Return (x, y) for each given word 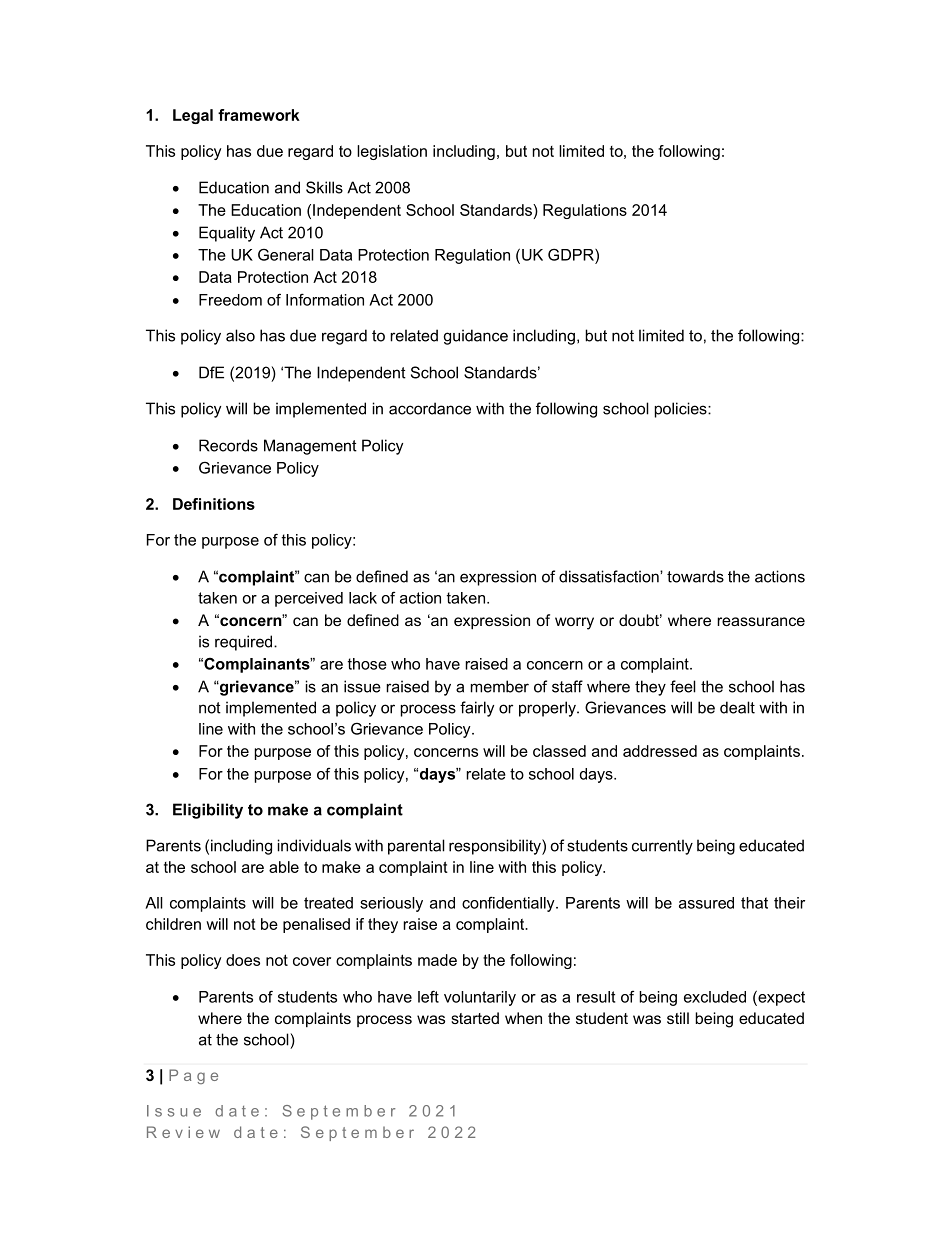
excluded (715, 997)
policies (682, 410)
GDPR (572, 254)
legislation (392, 152)
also (240, 335)
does (243, 960)
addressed (660, 751)
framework (259, 115)
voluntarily (480, 998)
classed (559, 751)
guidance (476, 337)
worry (574, 623)
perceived (309, 599)
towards (695, 576)
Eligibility (208, 811)
